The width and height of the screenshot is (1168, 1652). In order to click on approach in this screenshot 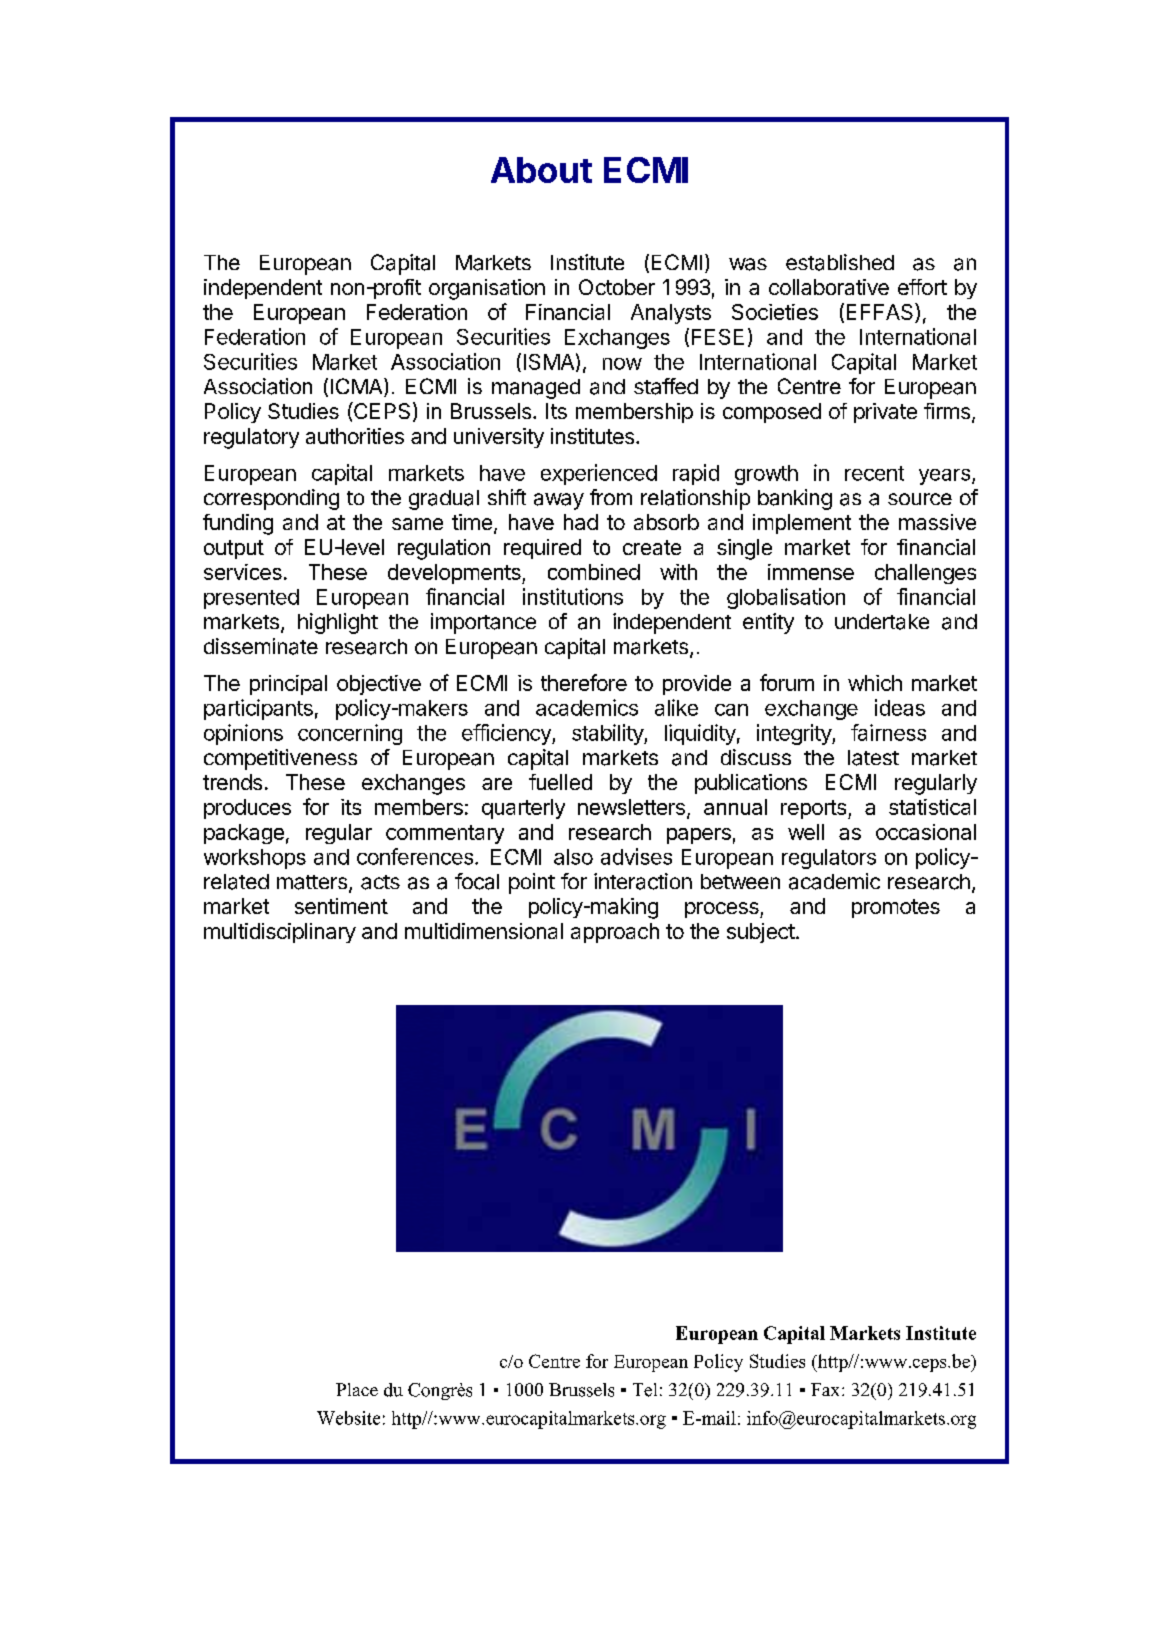, I will do `click(615, 933)`.
